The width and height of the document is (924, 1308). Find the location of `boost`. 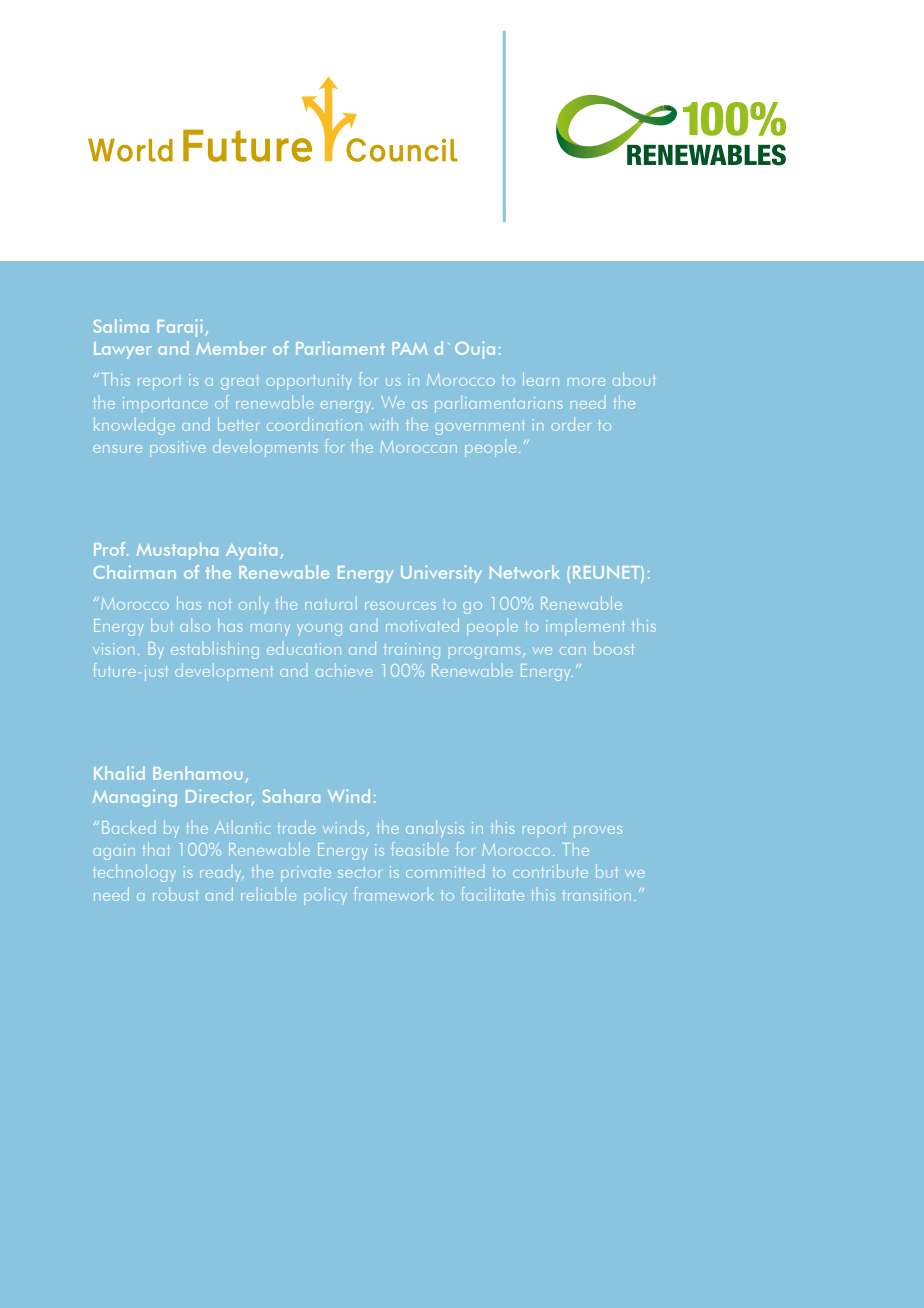

boost is located at coordinates (614, 648).
